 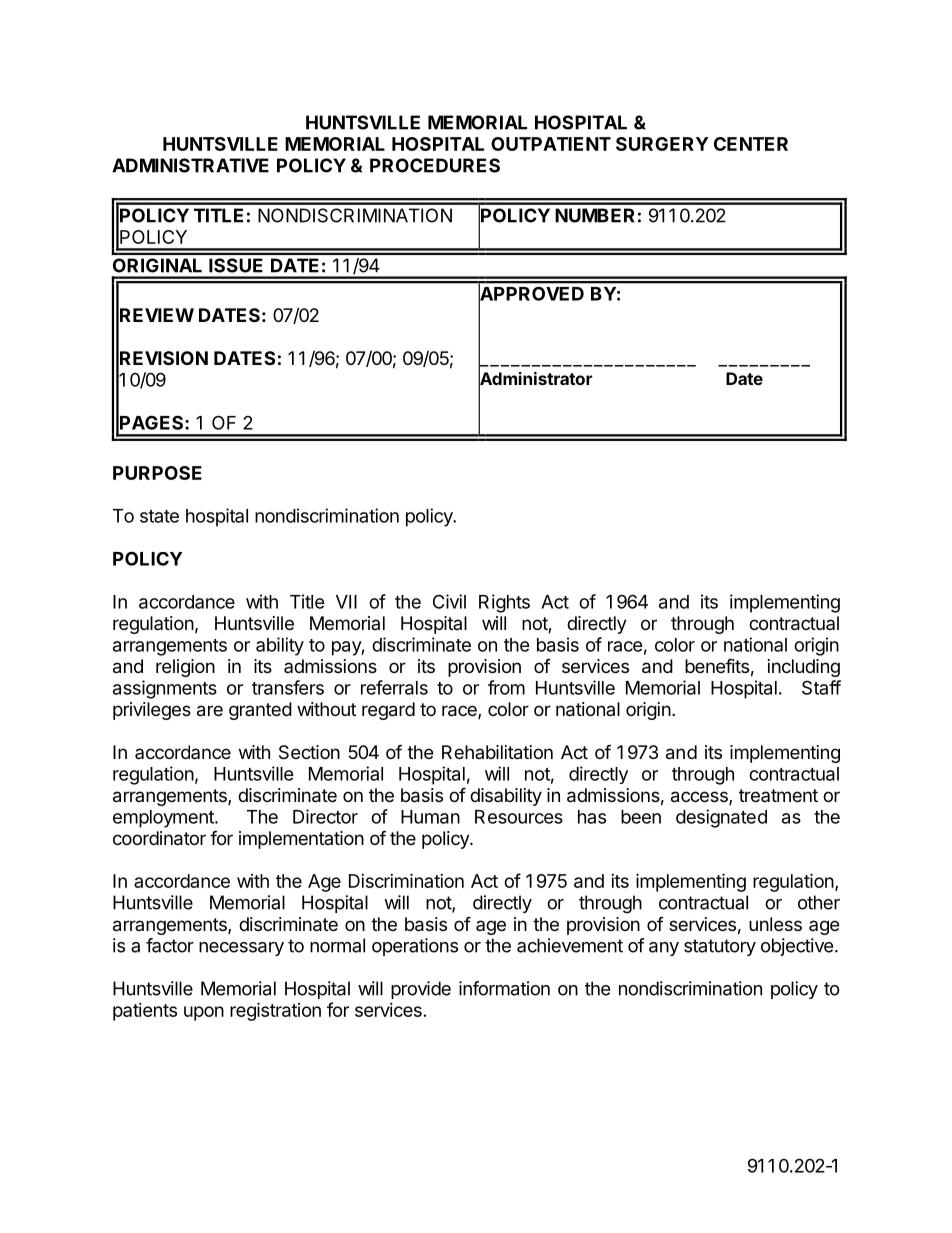 What do you see at coordinates (662, 144) in the image?
I see `SURGERY` at bounding box center [662, 144].
